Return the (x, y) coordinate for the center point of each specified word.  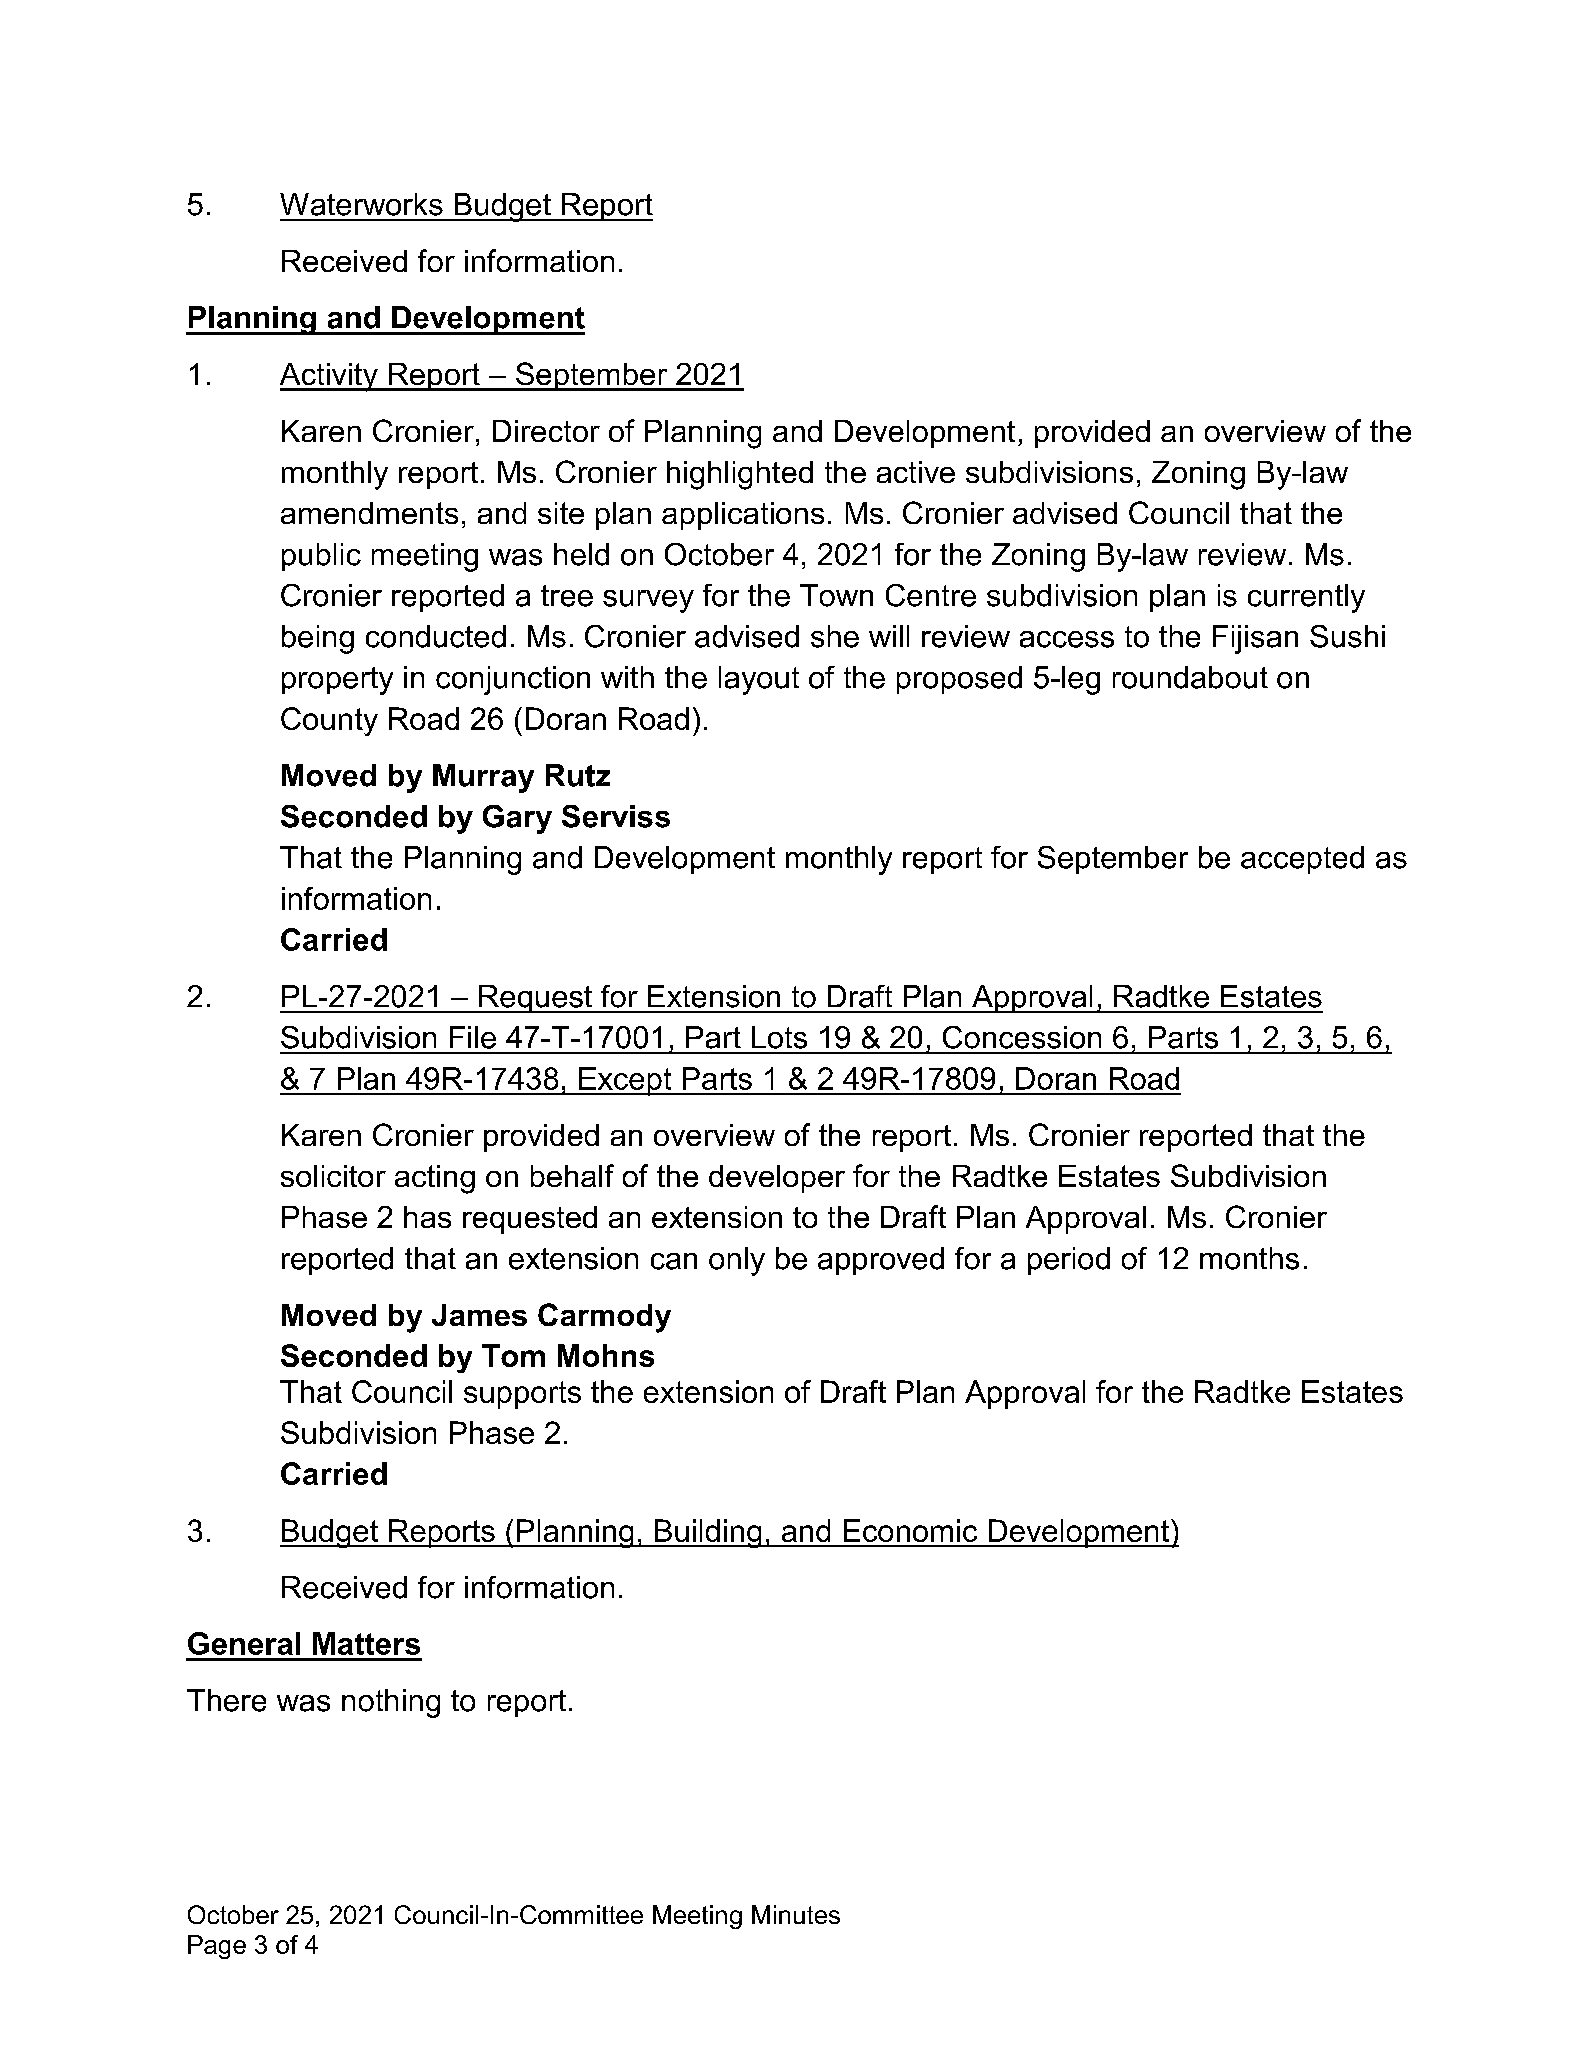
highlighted (740, 475)
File (473, 1037)
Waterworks (361, 204)
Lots (779, 1037)
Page (217, 1947)
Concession (1022, 1037)
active (916, 472)
